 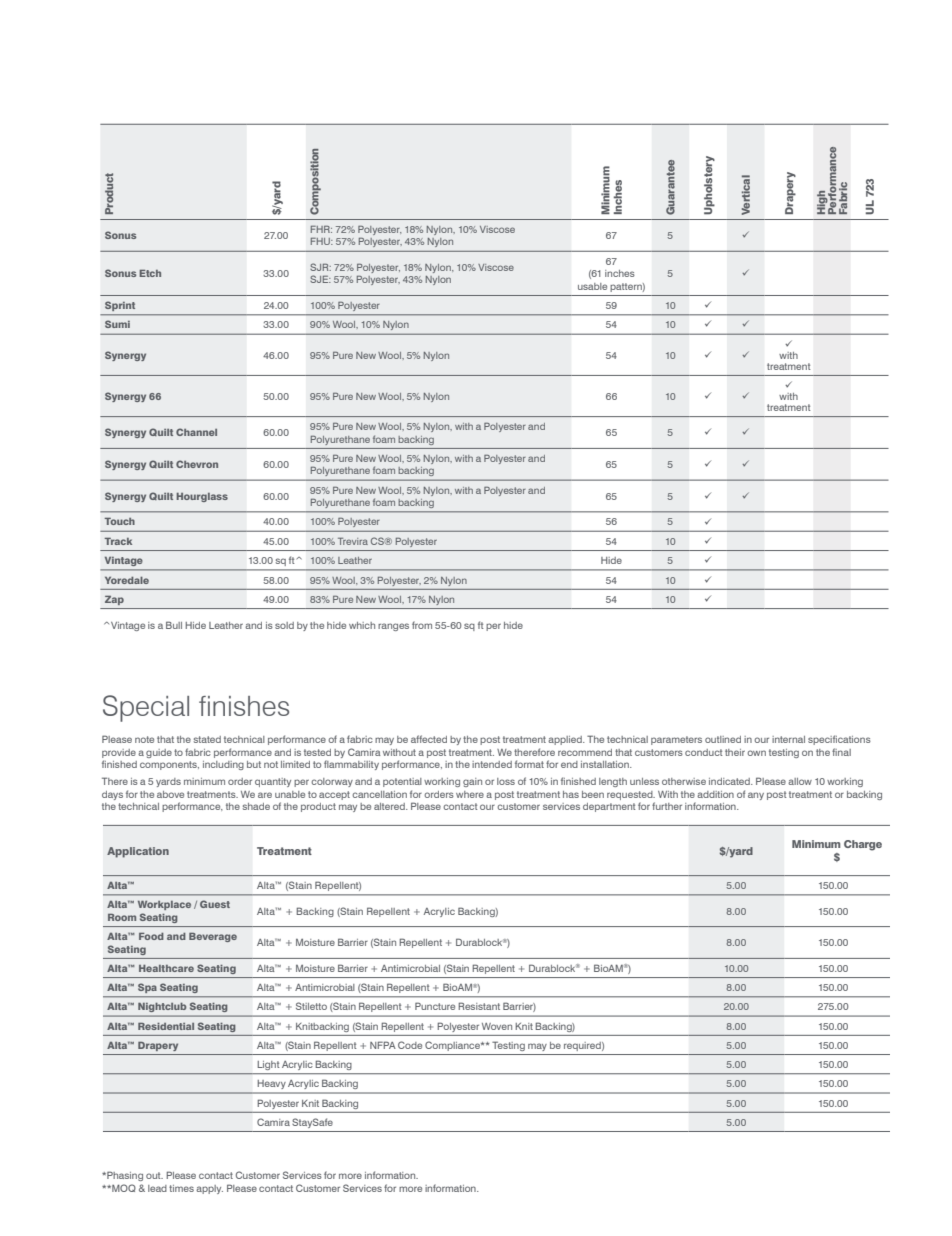 I want to click on own, so click(x=756, y=753).
